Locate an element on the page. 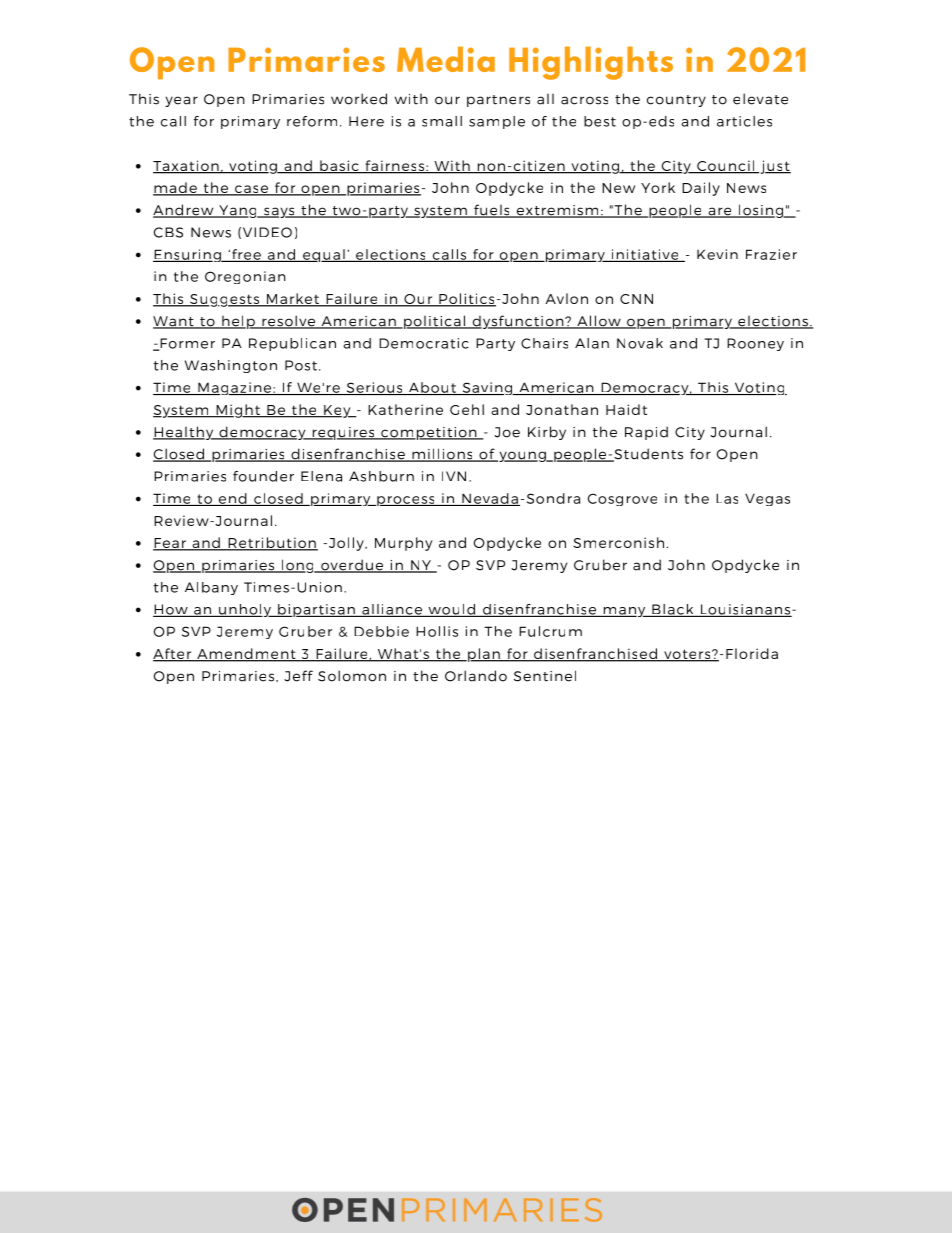 The image size is (952, 1233). Media is located at coordinates (446, 59).
